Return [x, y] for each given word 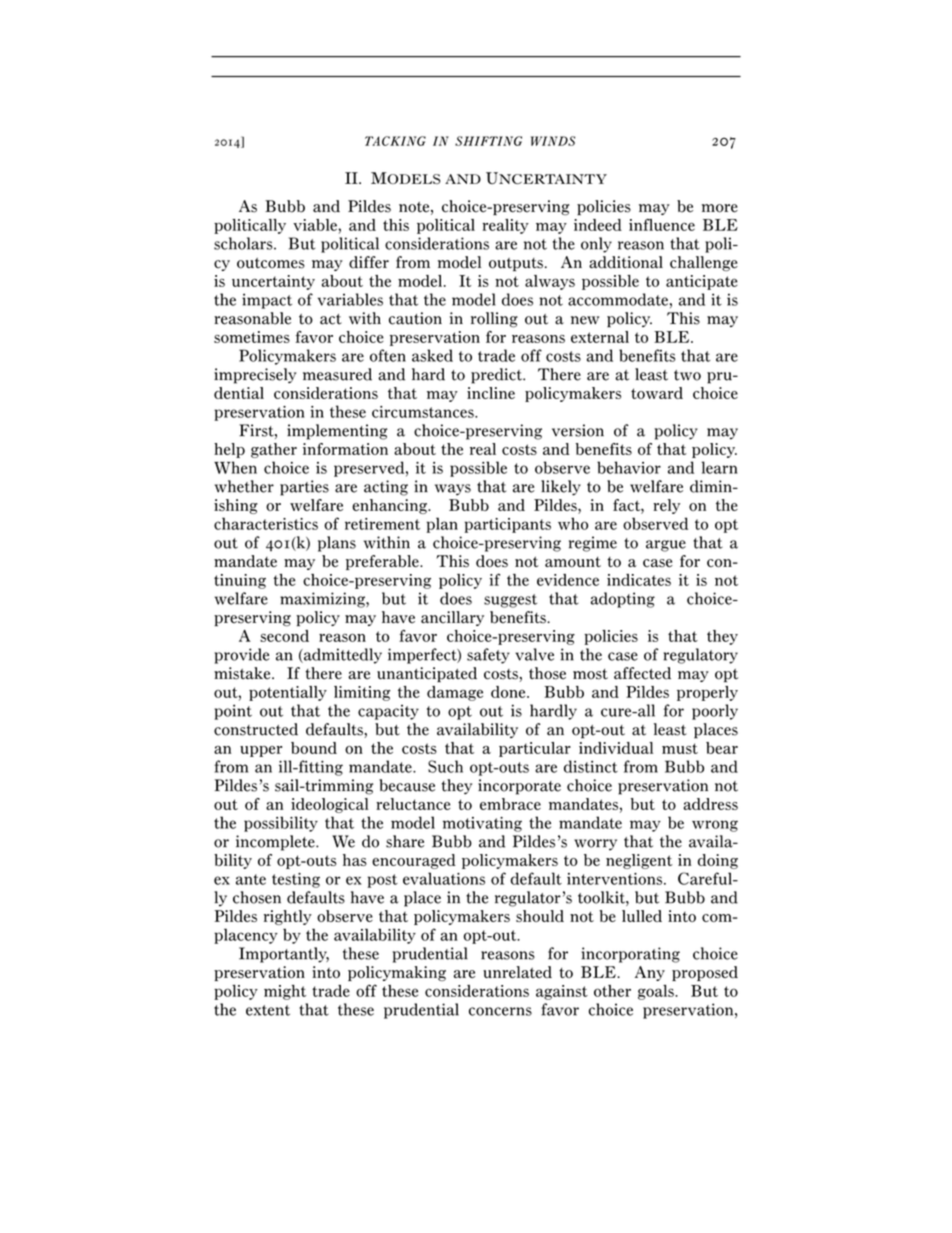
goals [657, 992]
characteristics [266, 523]
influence [662, 224]
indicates [639, 580]
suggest [510, 601]
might [285, 992]
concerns [500, 1011]
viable [316, 225]
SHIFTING [488, 141]
